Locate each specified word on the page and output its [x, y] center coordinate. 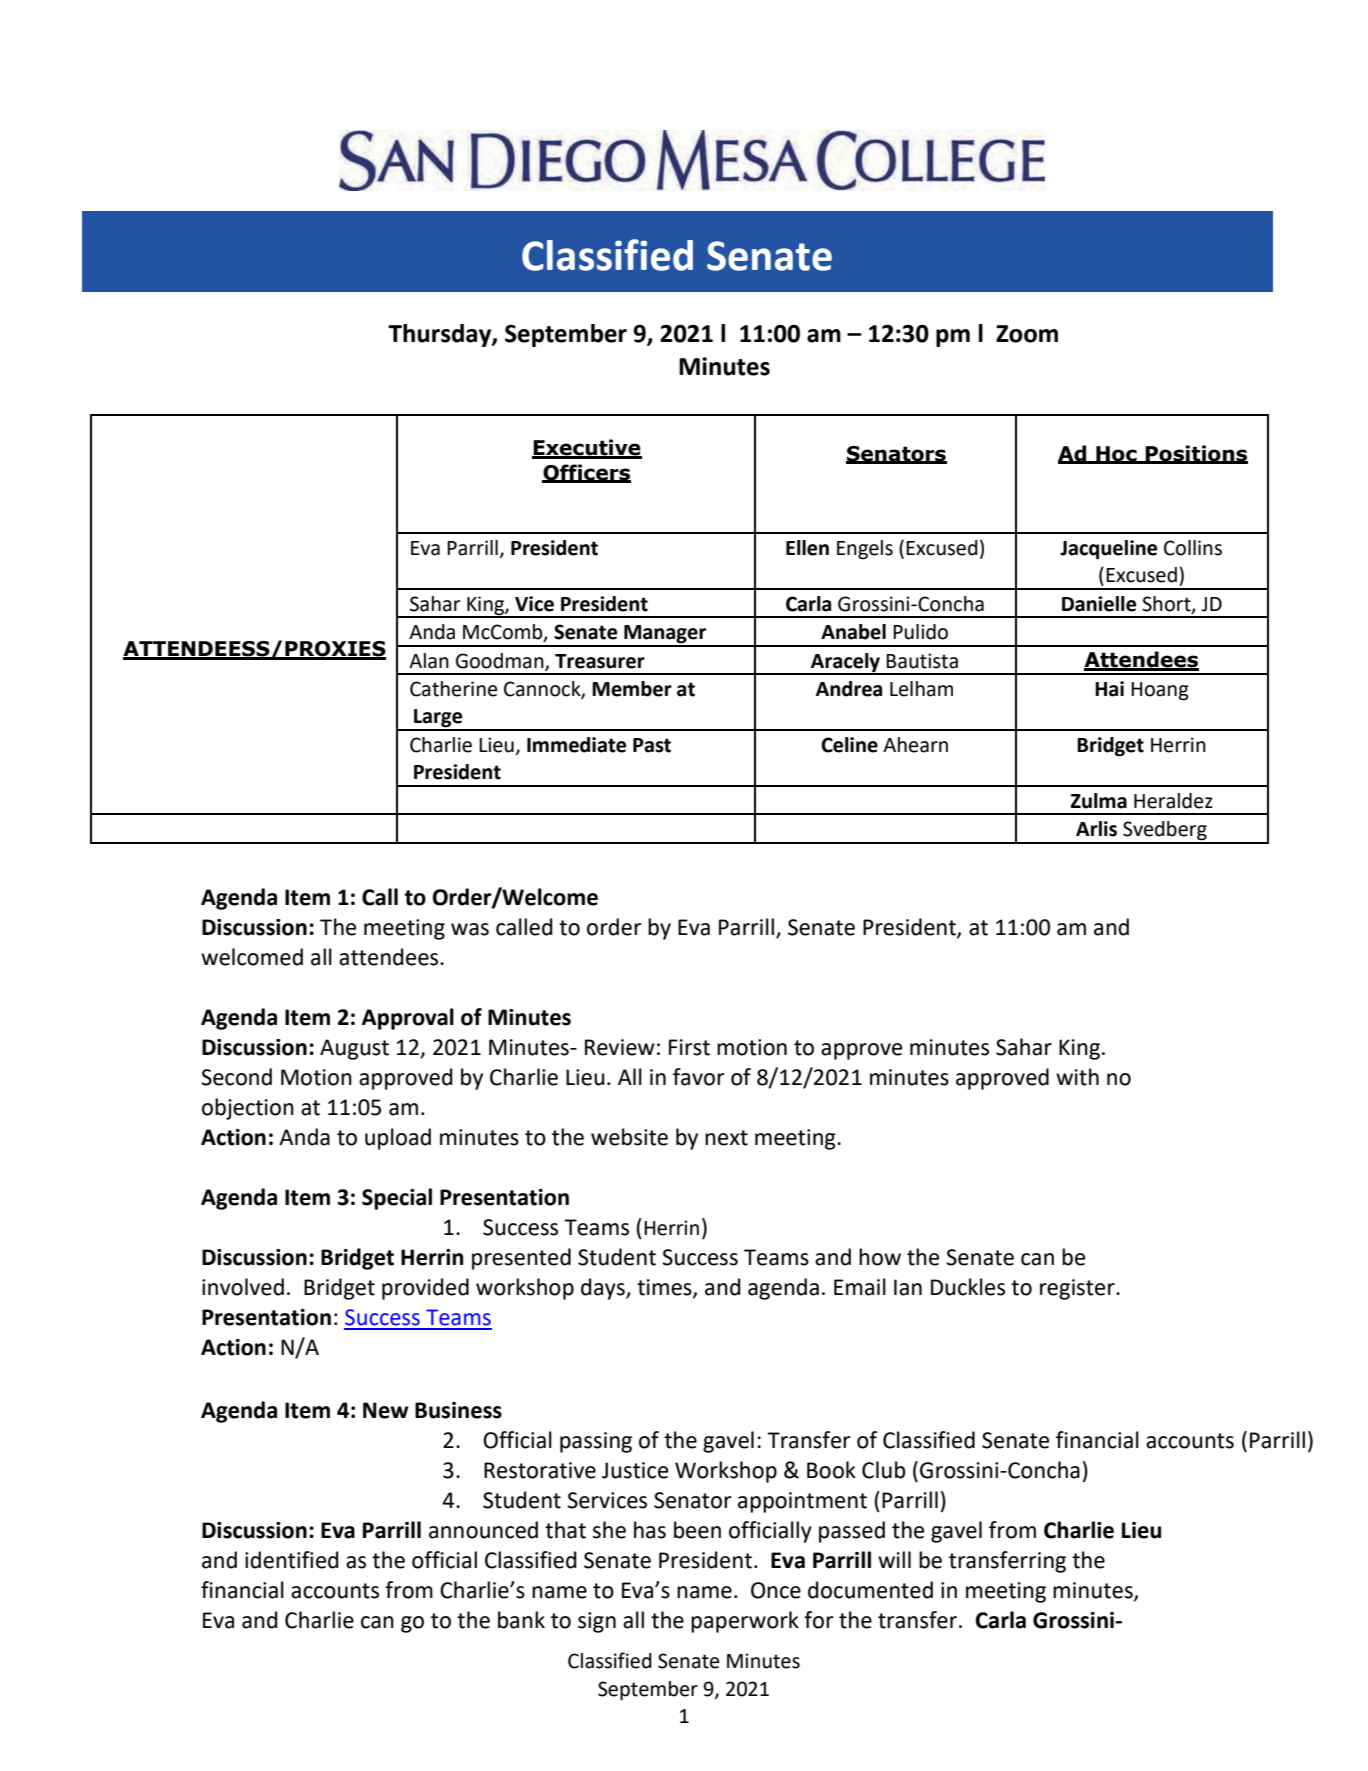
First [689, 1047]
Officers [586, 473]
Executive [587, 448]
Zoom [1027, 334]
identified [292, 1560]
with [1077, 1077]
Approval [408, 1019]
